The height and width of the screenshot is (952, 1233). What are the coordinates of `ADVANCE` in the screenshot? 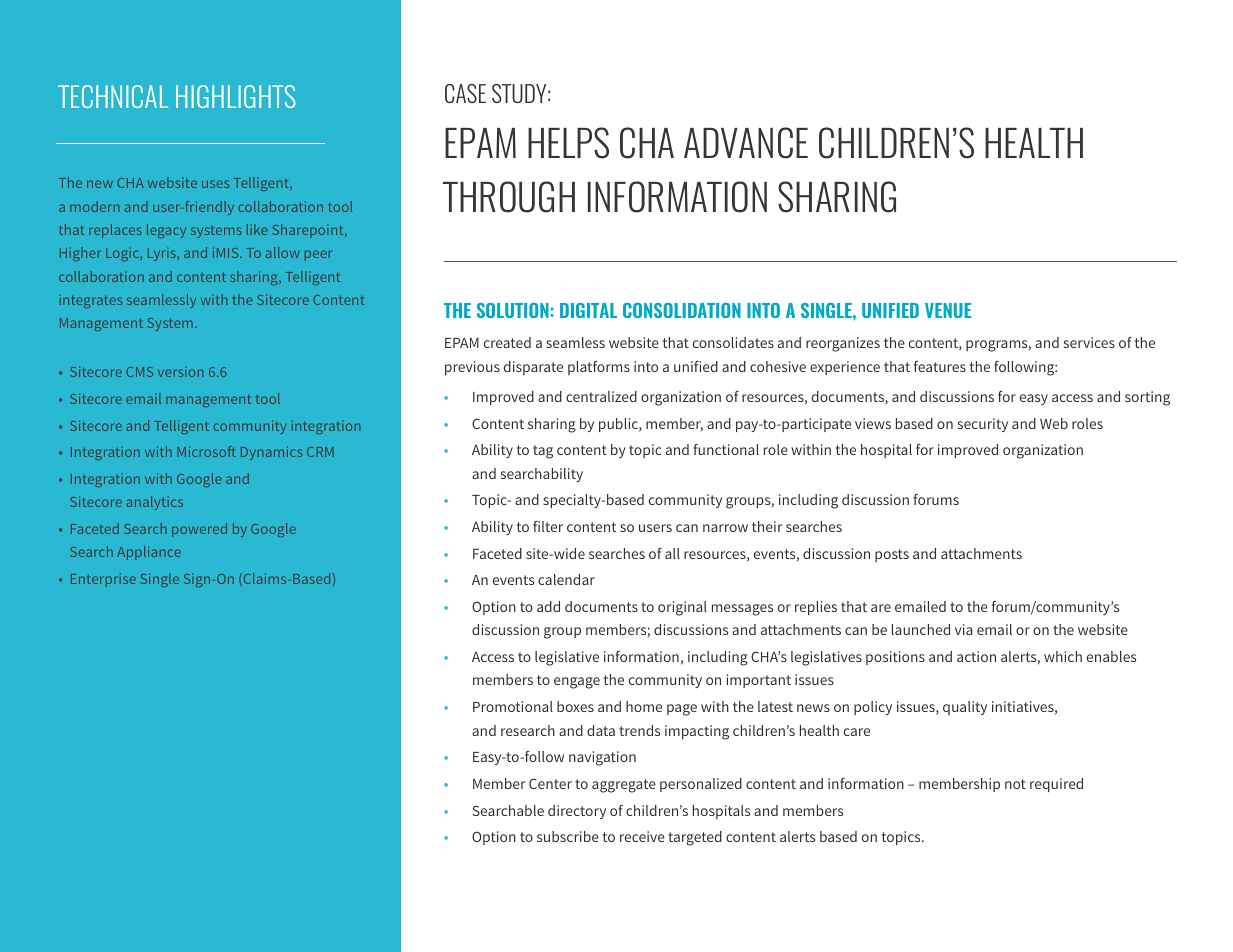 It's located at (746, 143).
